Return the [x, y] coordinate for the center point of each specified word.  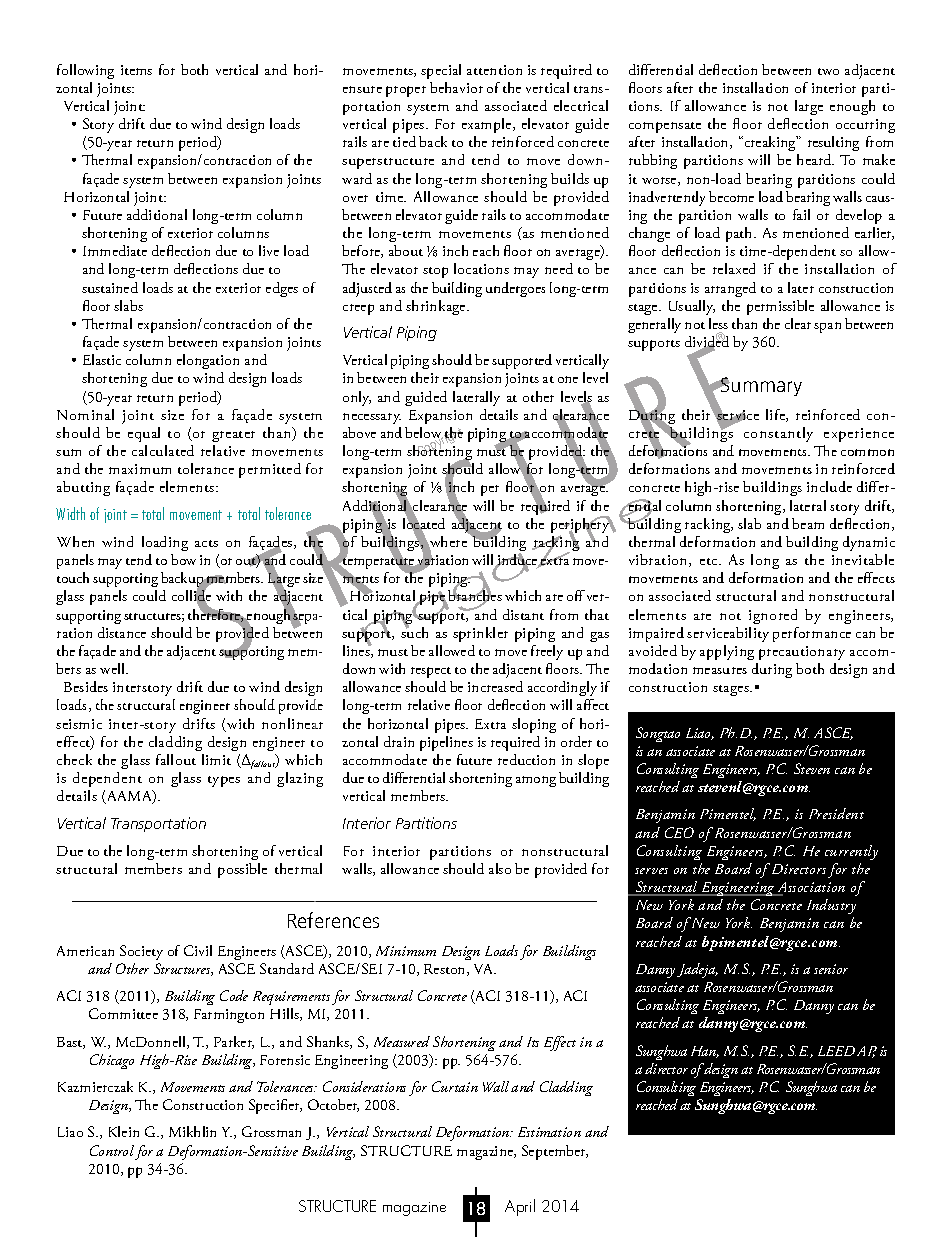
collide [191, 596]
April [520, 1207]
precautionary [802, 653]
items [136, 70]
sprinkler [480, 634]
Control [112, 1150]
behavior [456, 87]
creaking [770, 143]
